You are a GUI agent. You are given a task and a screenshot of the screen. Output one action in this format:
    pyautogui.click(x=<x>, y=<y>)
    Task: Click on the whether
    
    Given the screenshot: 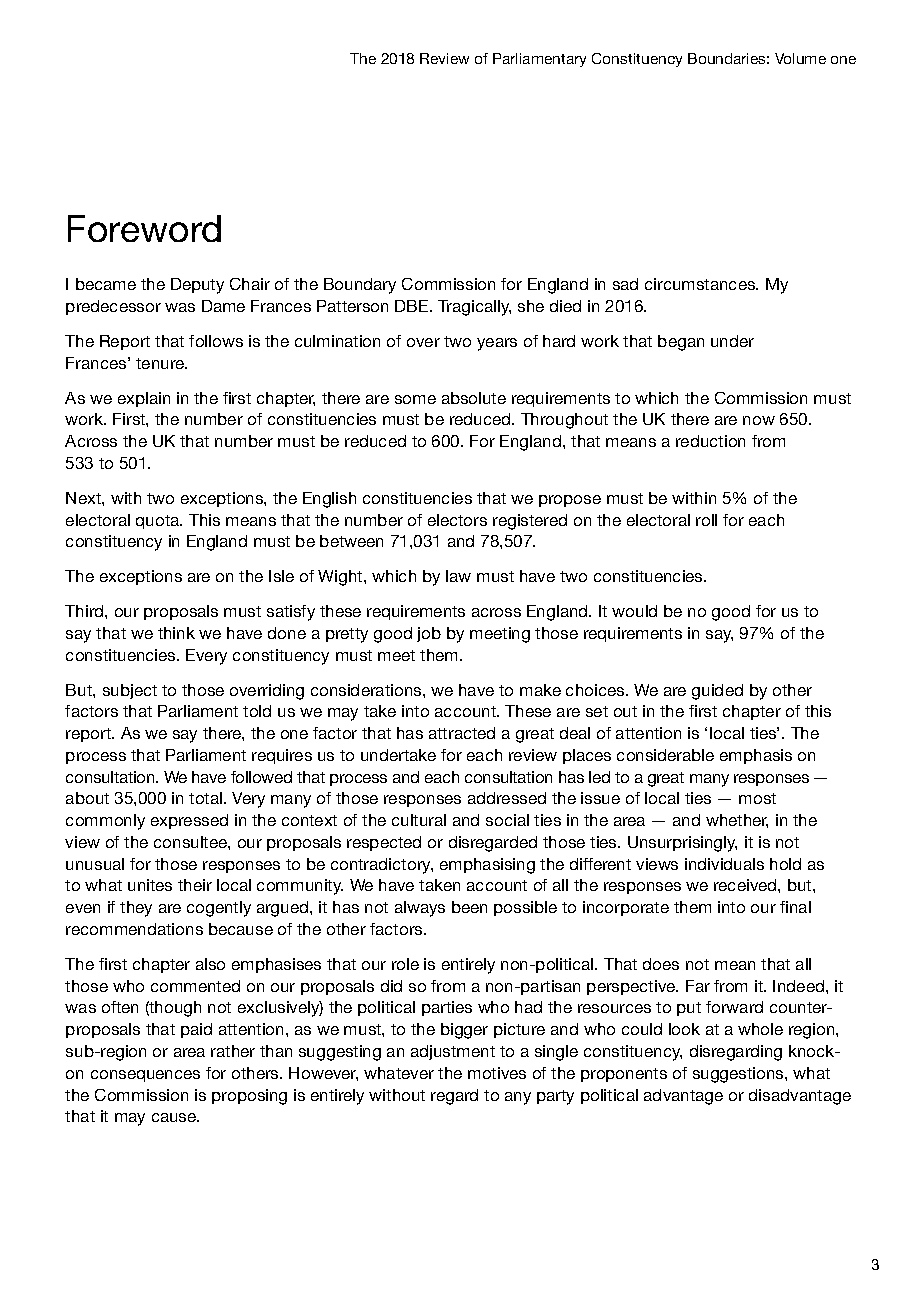 What is the action you would take?
    pyautogui.click(x=737, y=821)
